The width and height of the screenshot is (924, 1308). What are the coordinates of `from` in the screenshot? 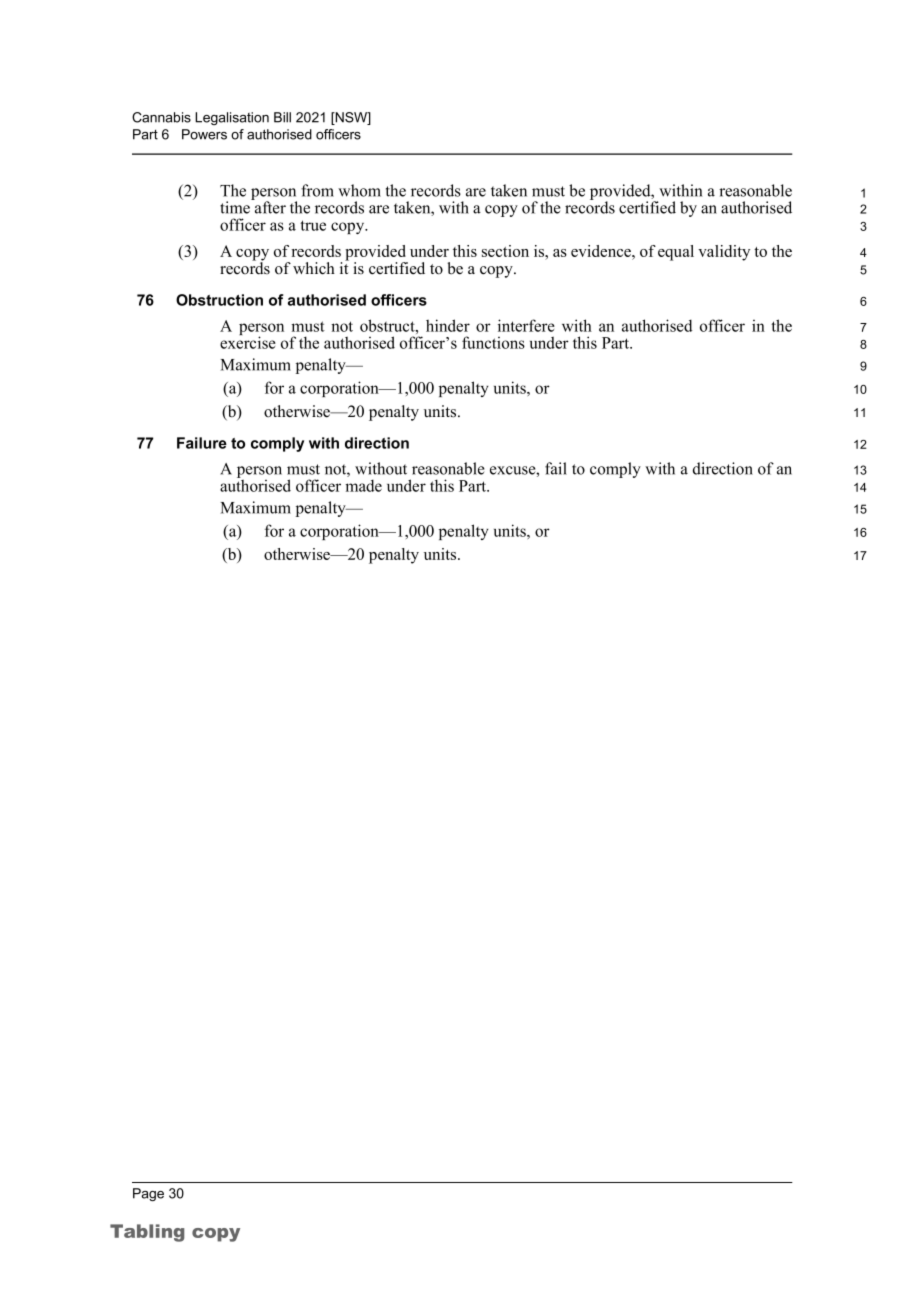 It's located at (317, 190).
